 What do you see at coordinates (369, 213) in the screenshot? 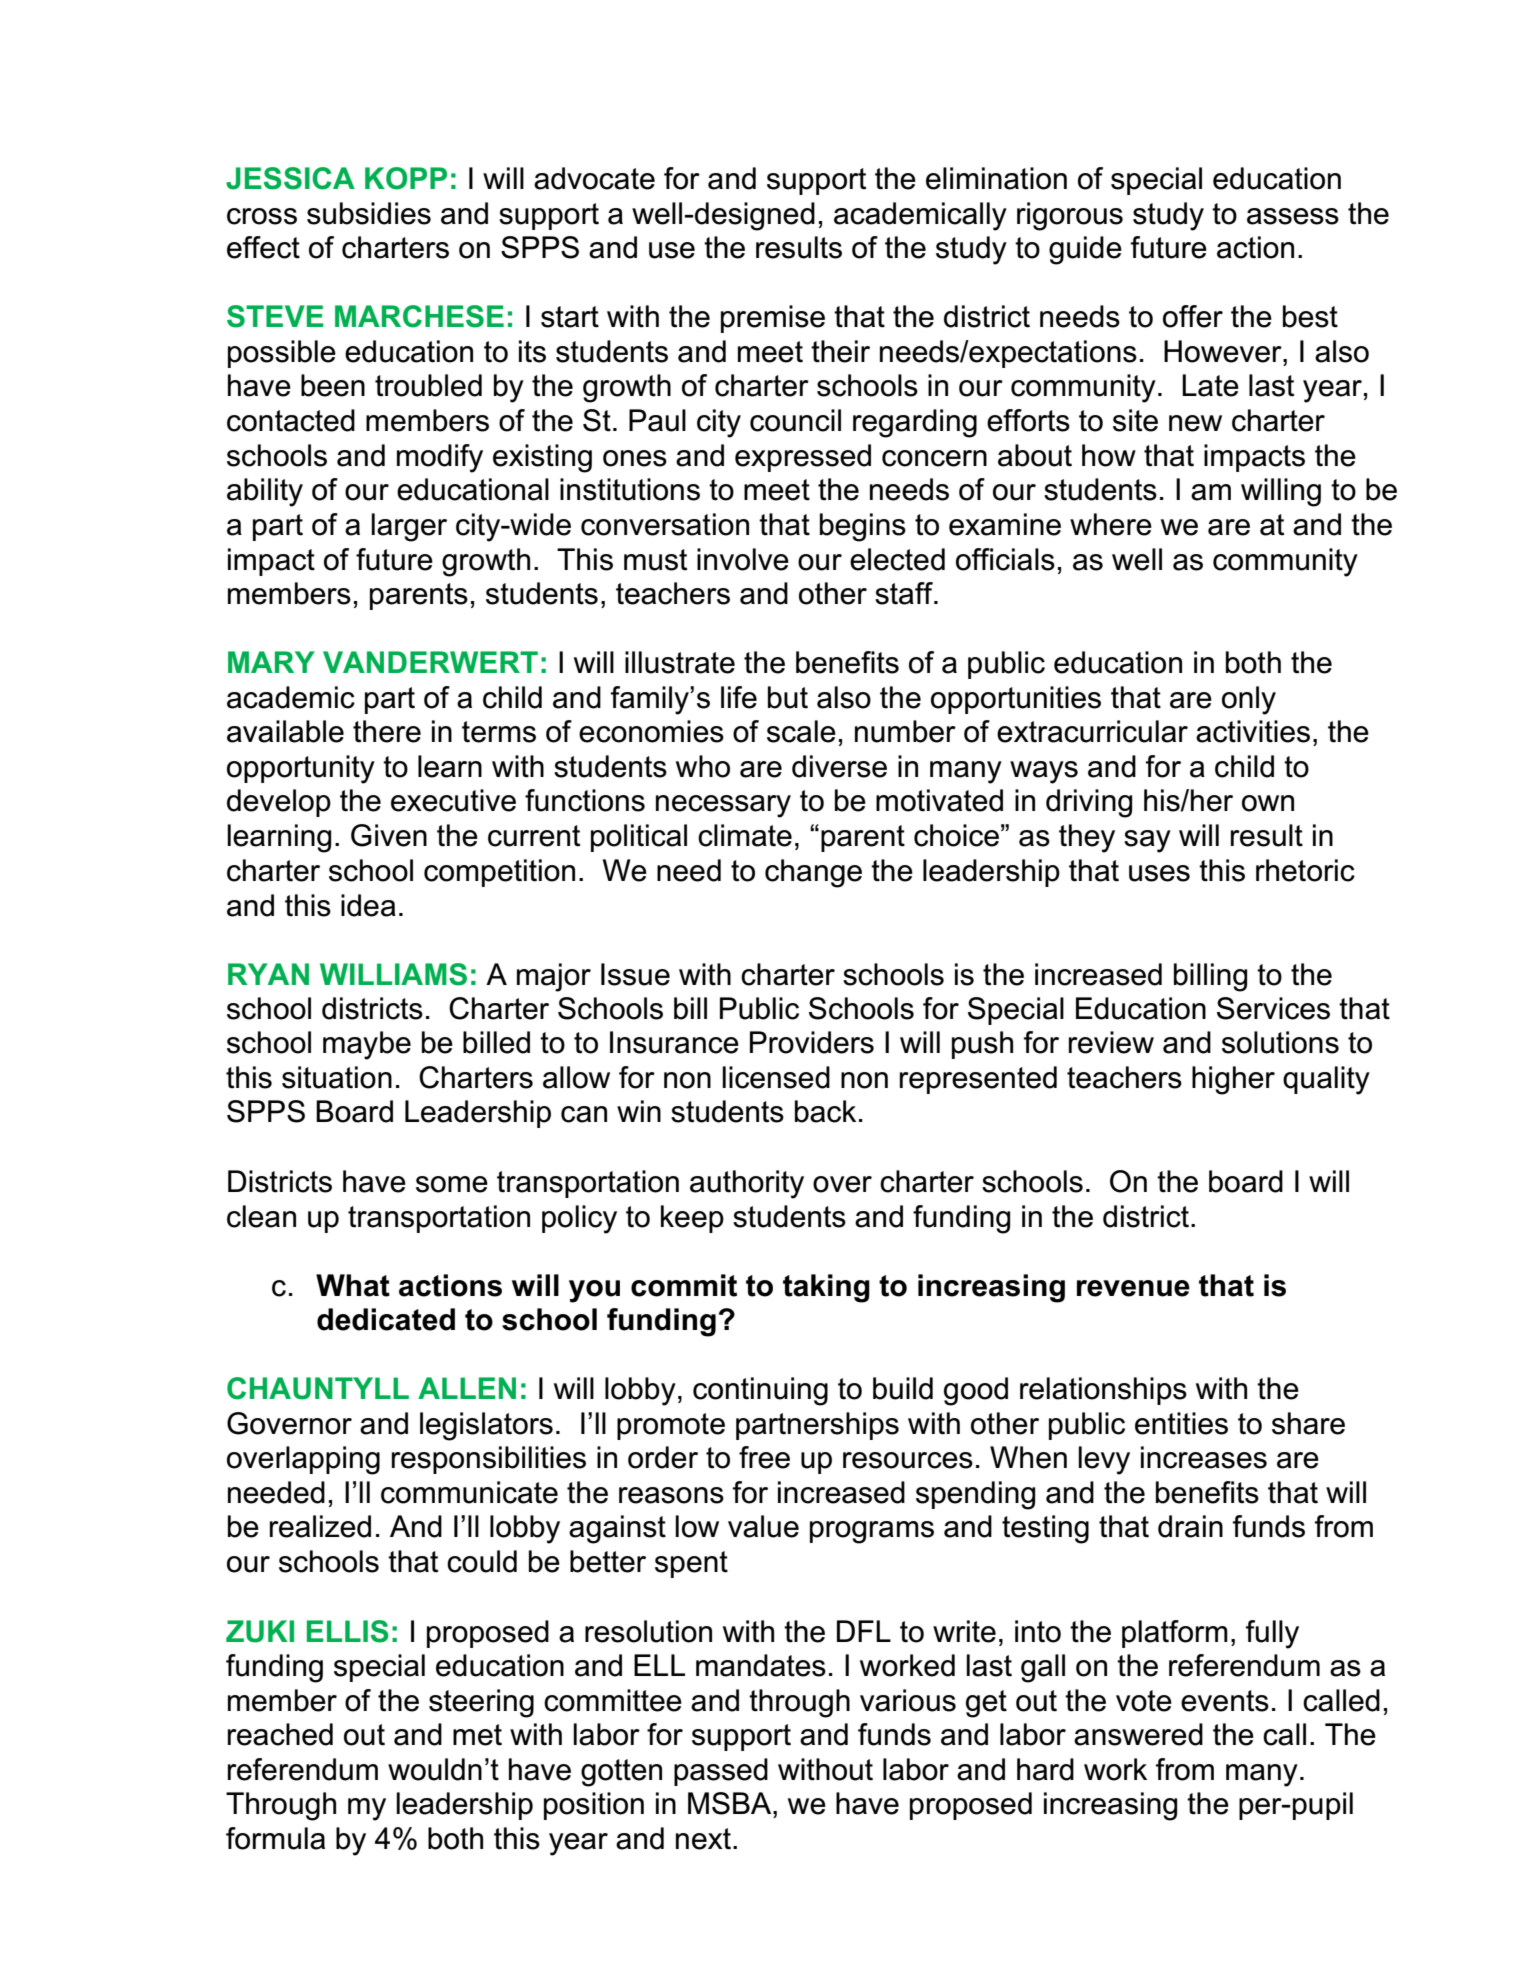
I see `subsidies` at bounding box center [369, 213].
